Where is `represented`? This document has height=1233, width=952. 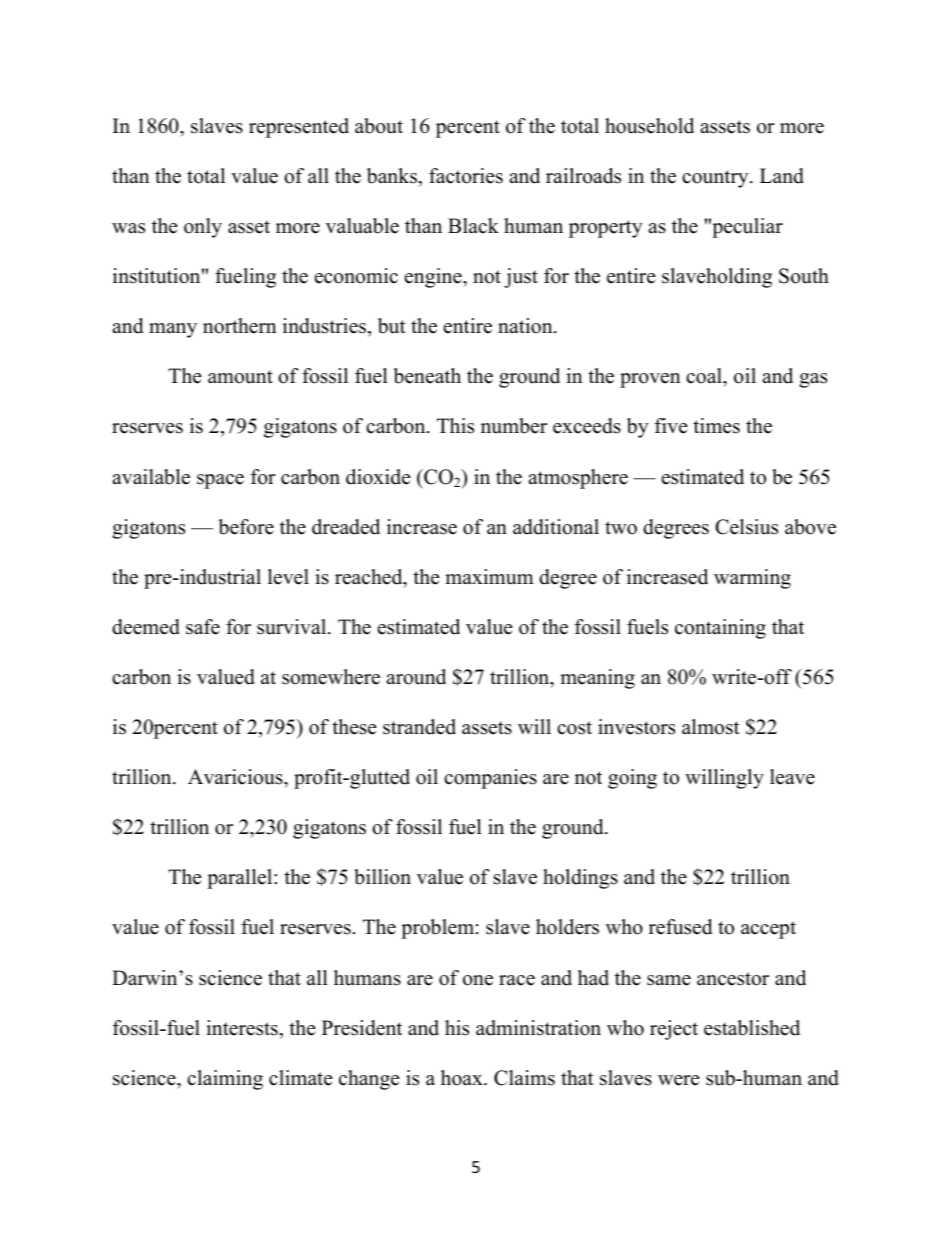
represented is located at coordinates (299, 128).
